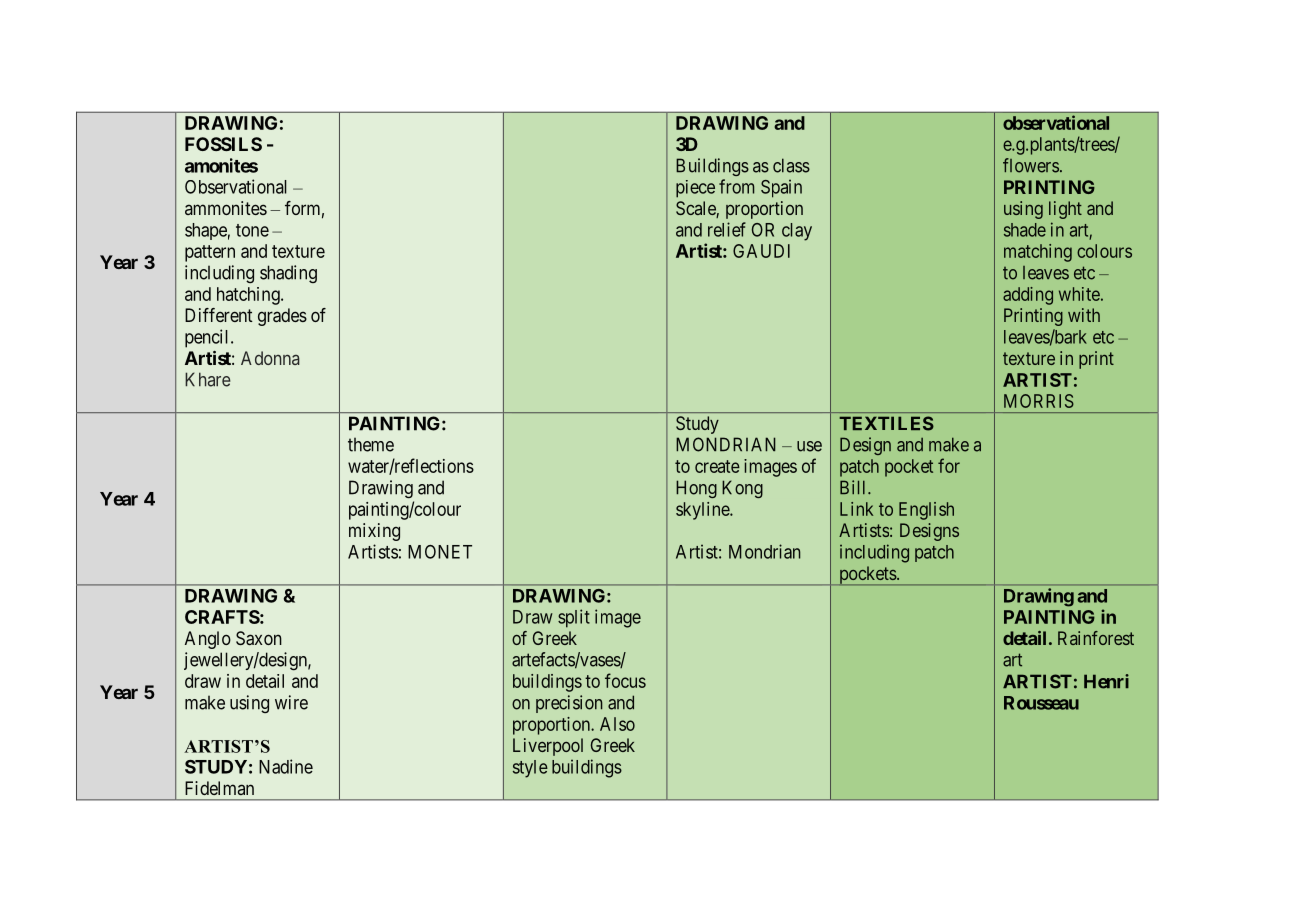 The height and width of the screenshot is (924, 1308). I want to click on English, so click(926, 511).
